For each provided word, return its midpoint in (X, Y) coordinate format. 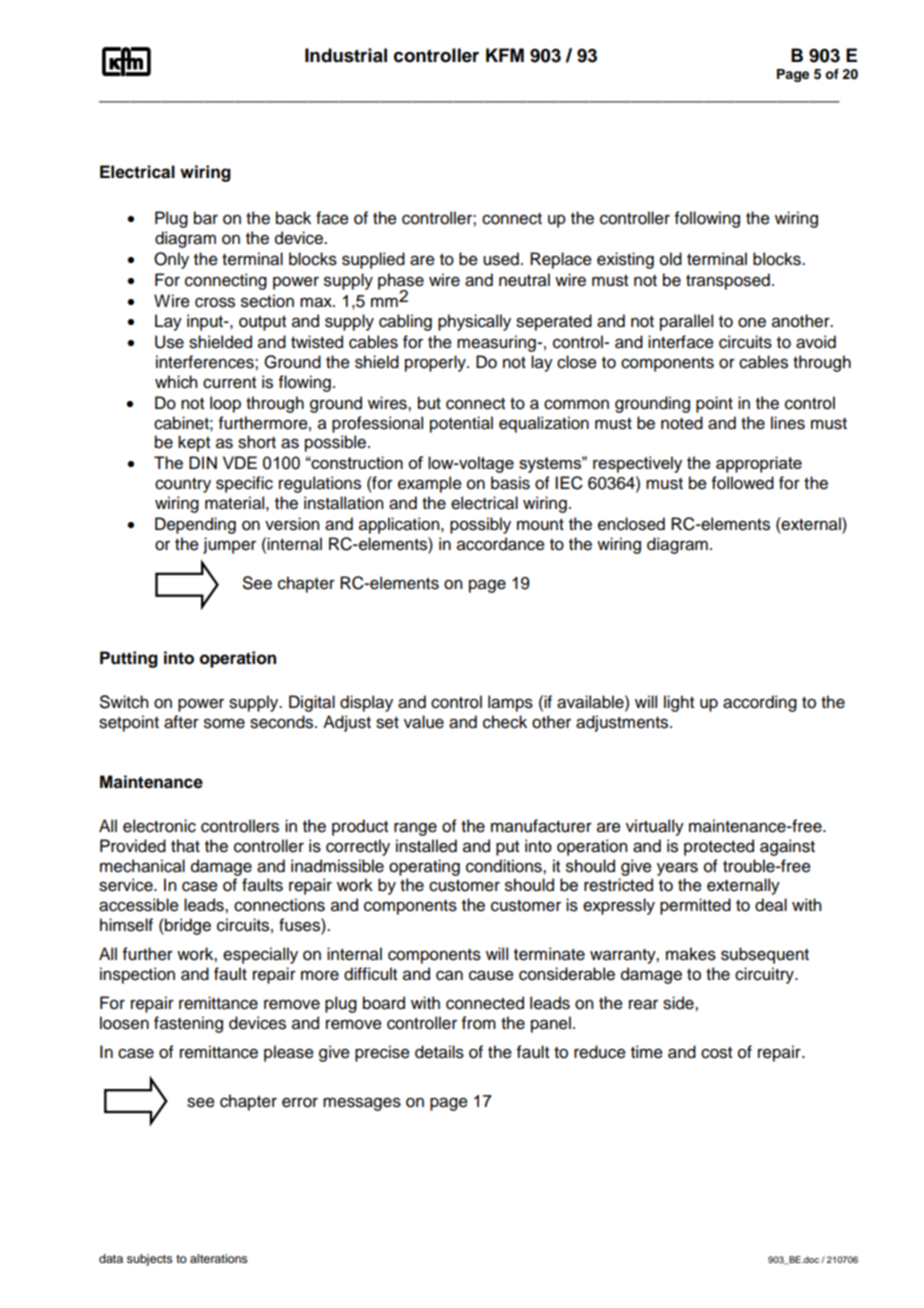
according (760, 703)
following (707, 219)
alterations (219, 1258)
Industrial (346, 55)
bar (206, 218)
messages (362, 1104)
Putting (129, 659)
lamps (510, 703)
